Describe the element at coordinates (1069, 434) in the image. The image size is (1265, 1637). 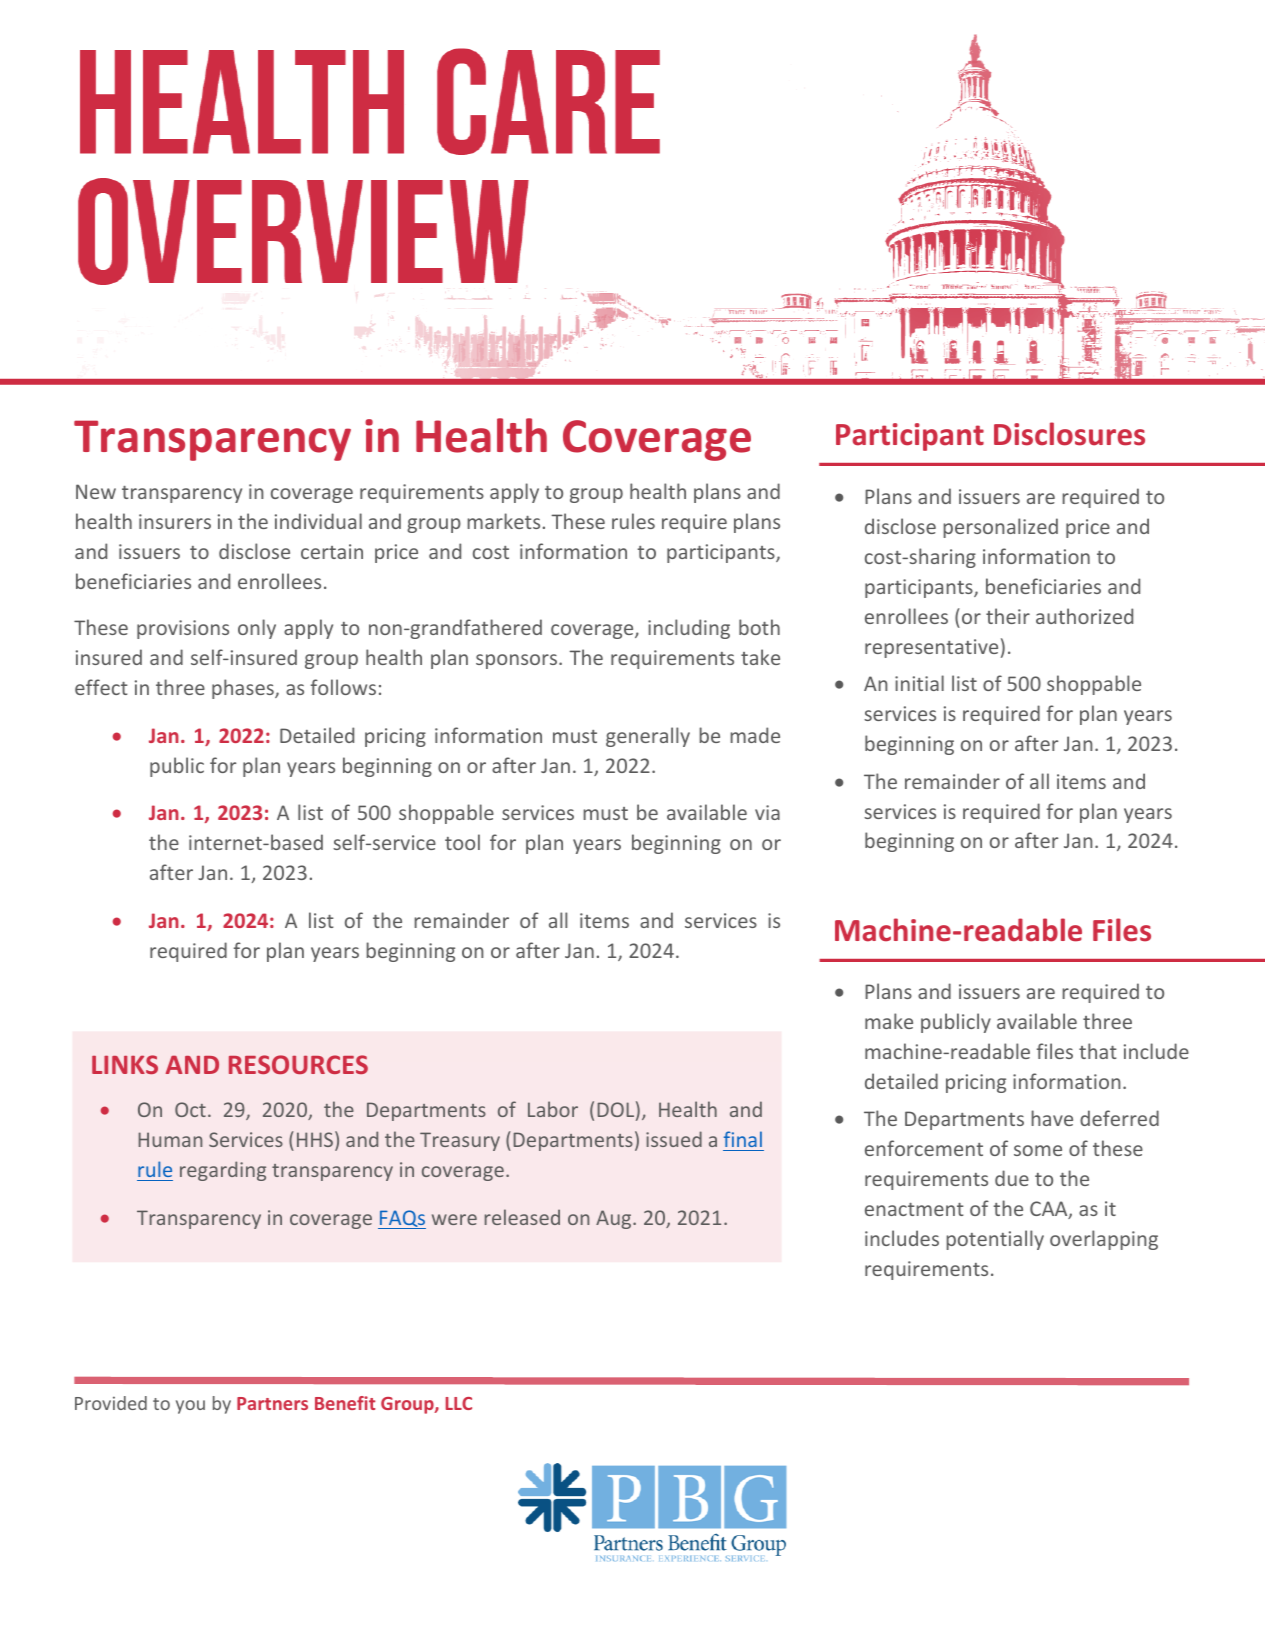
I see `Disclosures` at that location.
